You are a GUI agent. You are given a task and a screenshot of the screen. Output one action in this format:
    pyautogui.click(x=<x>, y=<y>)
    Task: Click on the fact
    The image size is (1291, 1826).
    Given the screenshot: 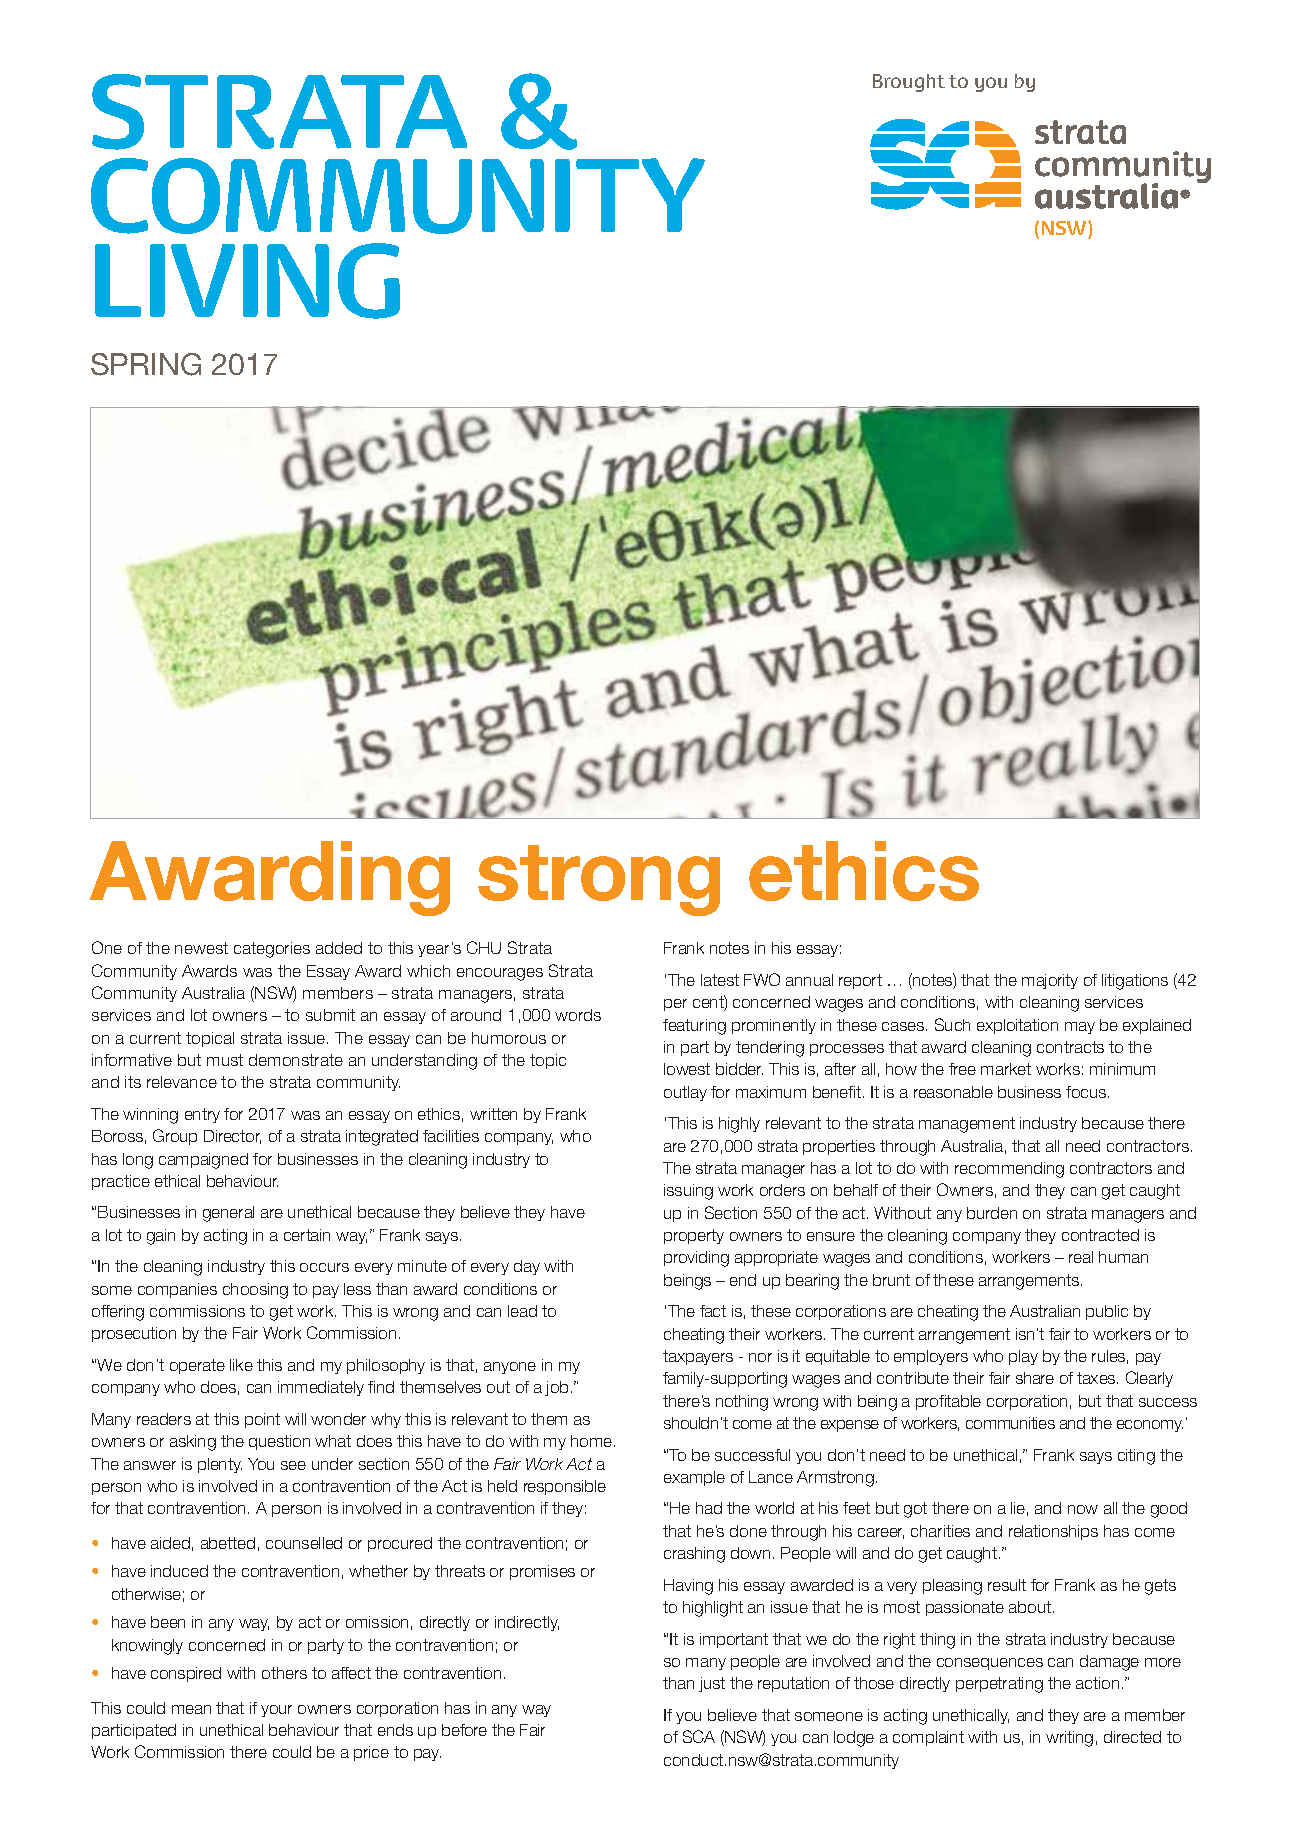 What is the action you would take?
    pyautogui.click(x=713, y=1311)
